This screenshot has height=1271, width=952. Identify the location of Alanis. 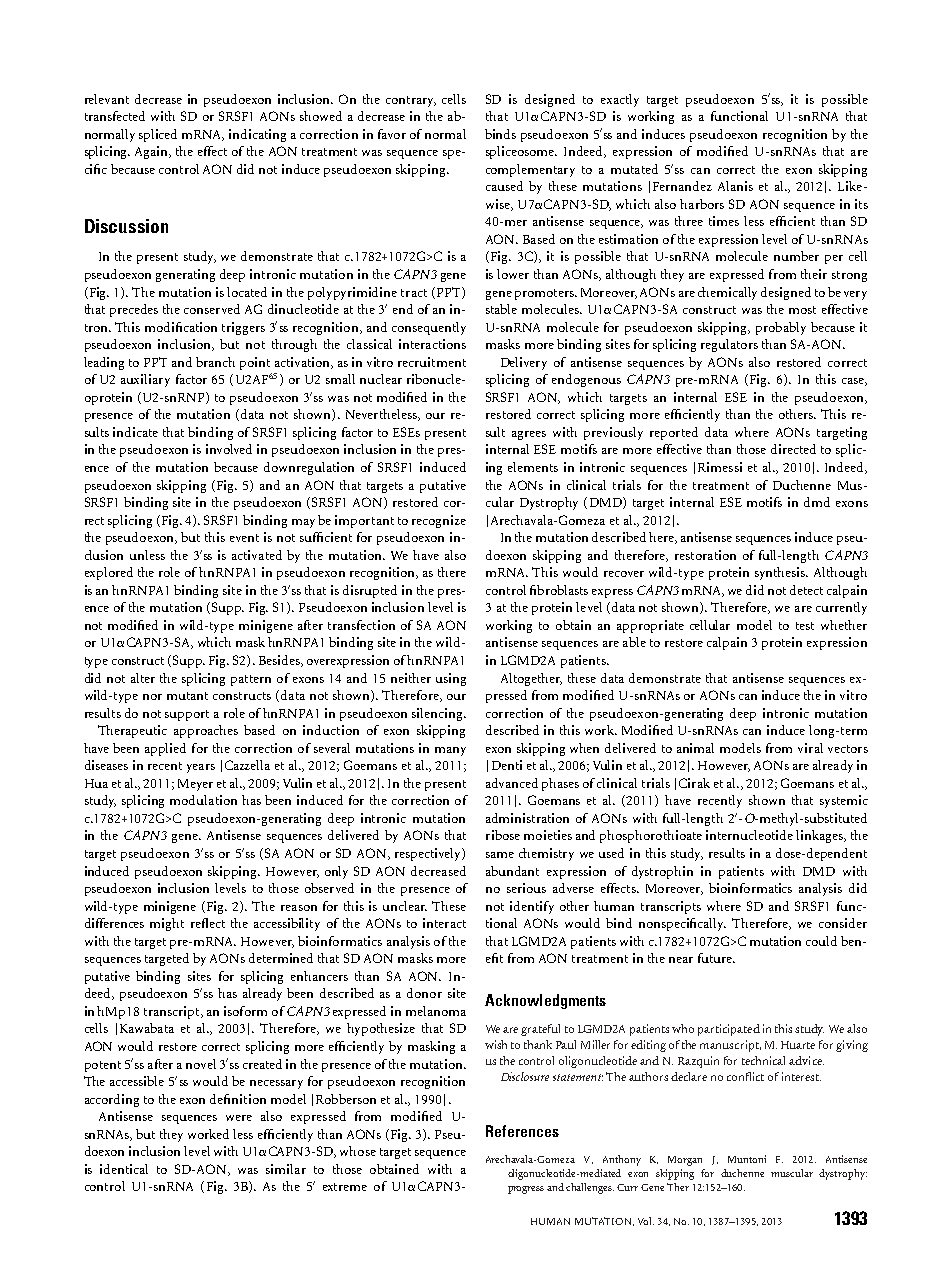
(735, 186).
